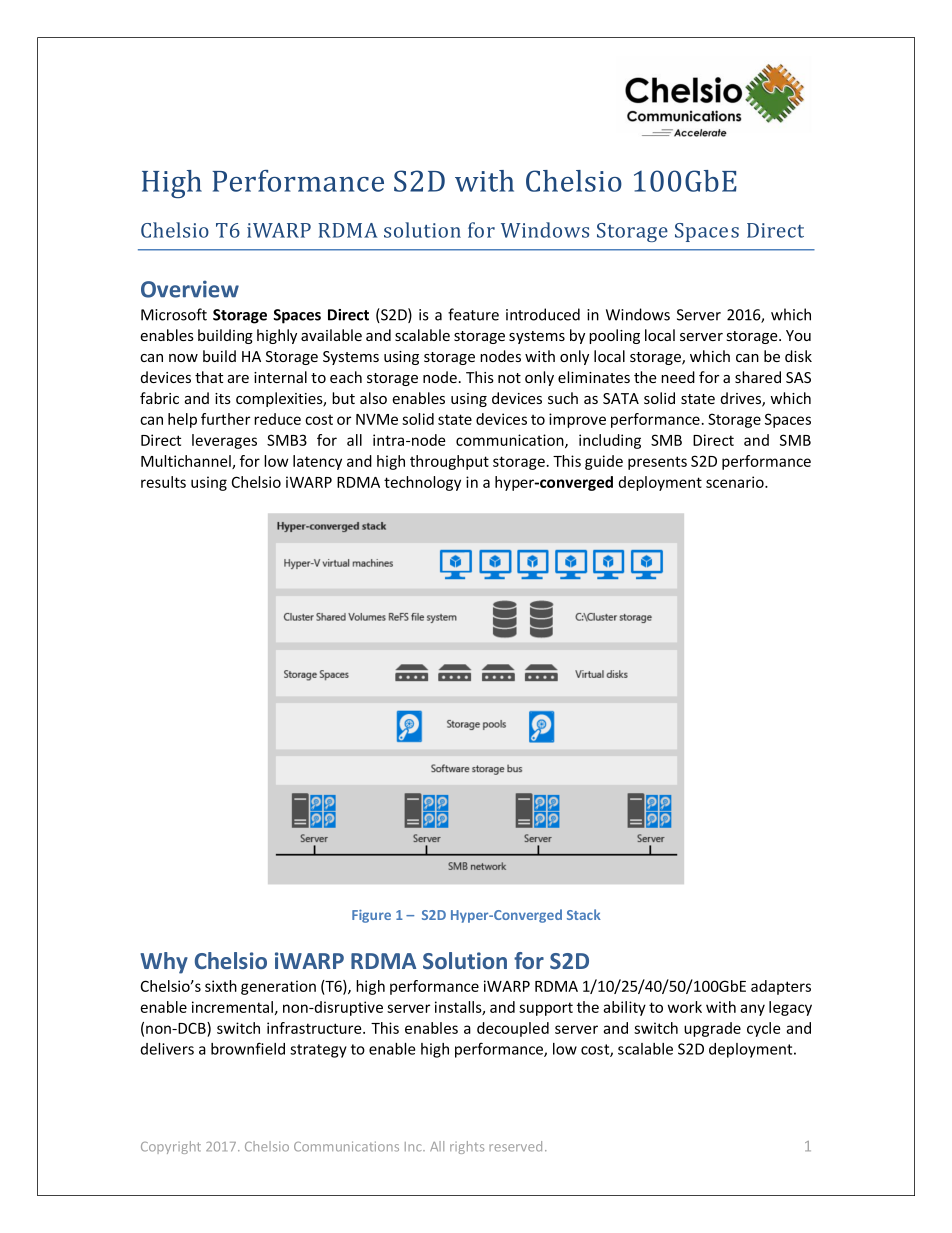 Image resolution: width=952 pixels, height=1233 pixels. I want to click on Overview, so click(190, 289).
